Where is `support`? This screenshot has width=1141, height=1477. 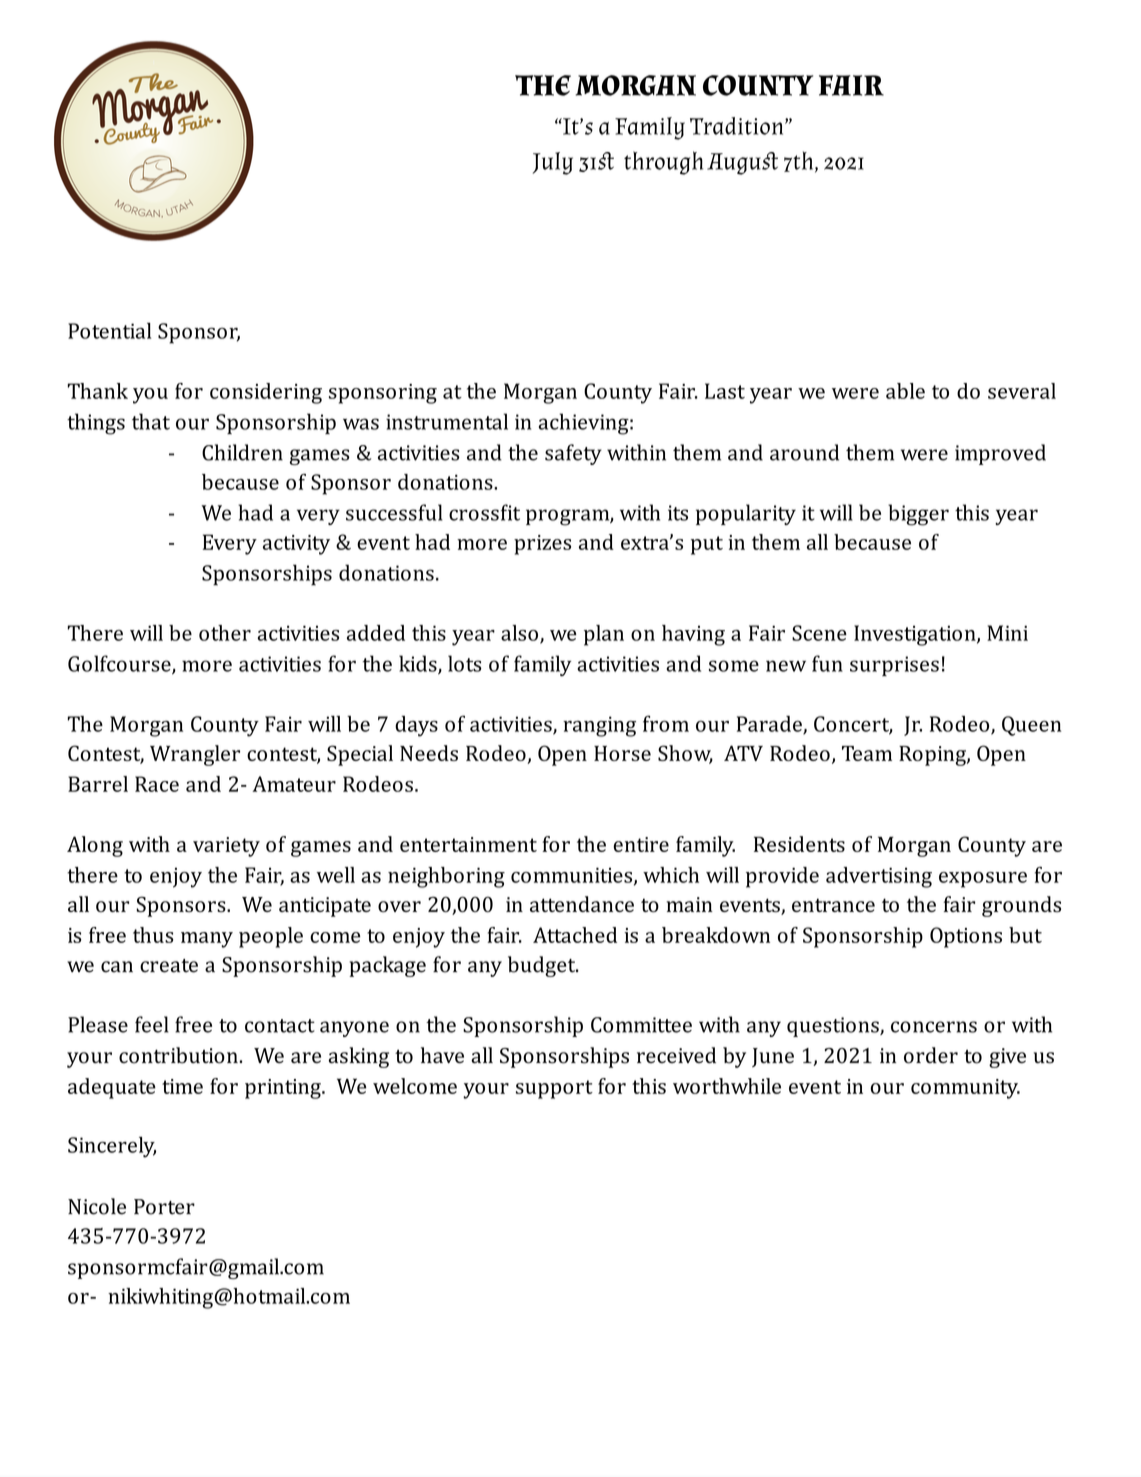
support is located at coordinates (554, 1089).
